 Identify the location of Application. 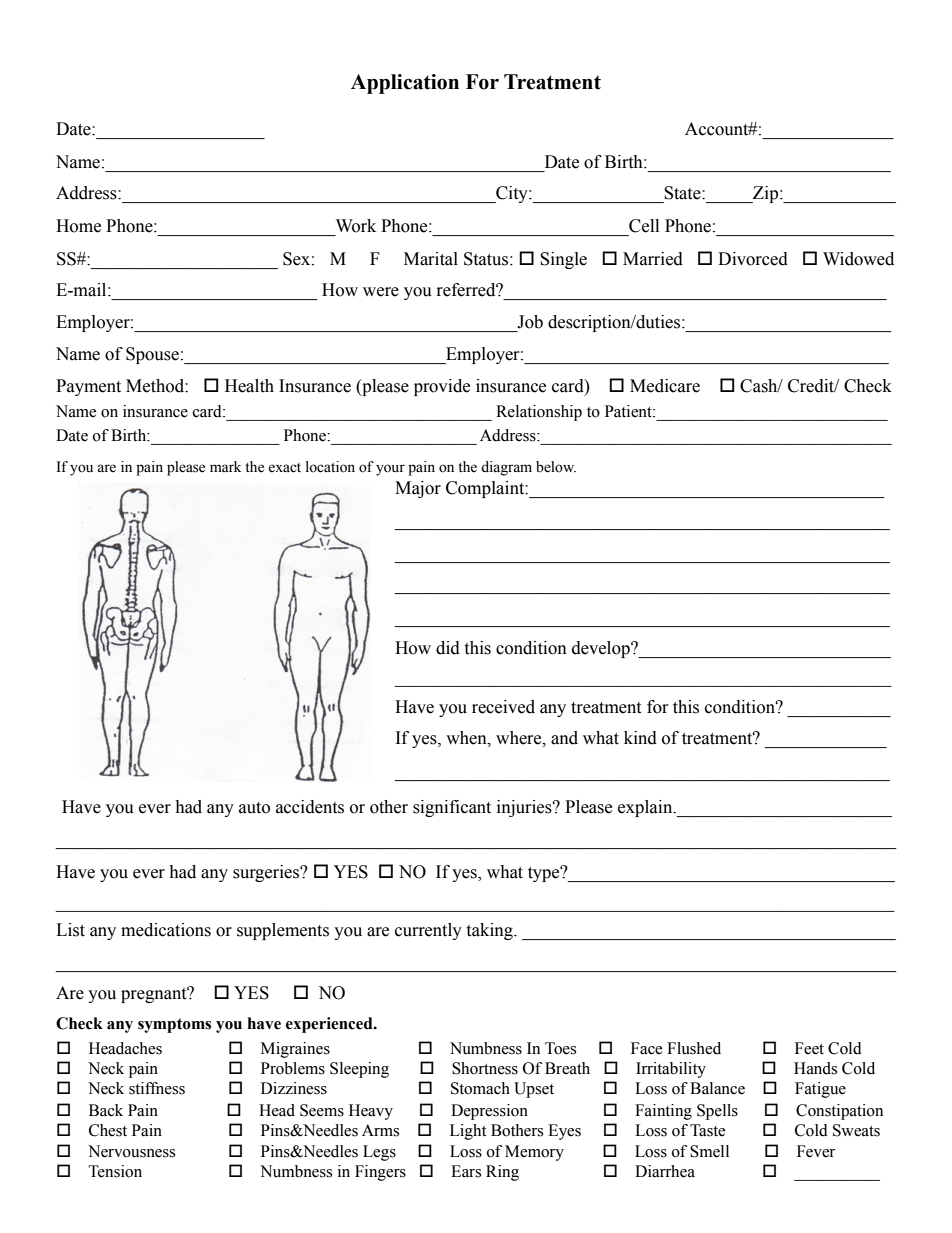
(405, 84).
